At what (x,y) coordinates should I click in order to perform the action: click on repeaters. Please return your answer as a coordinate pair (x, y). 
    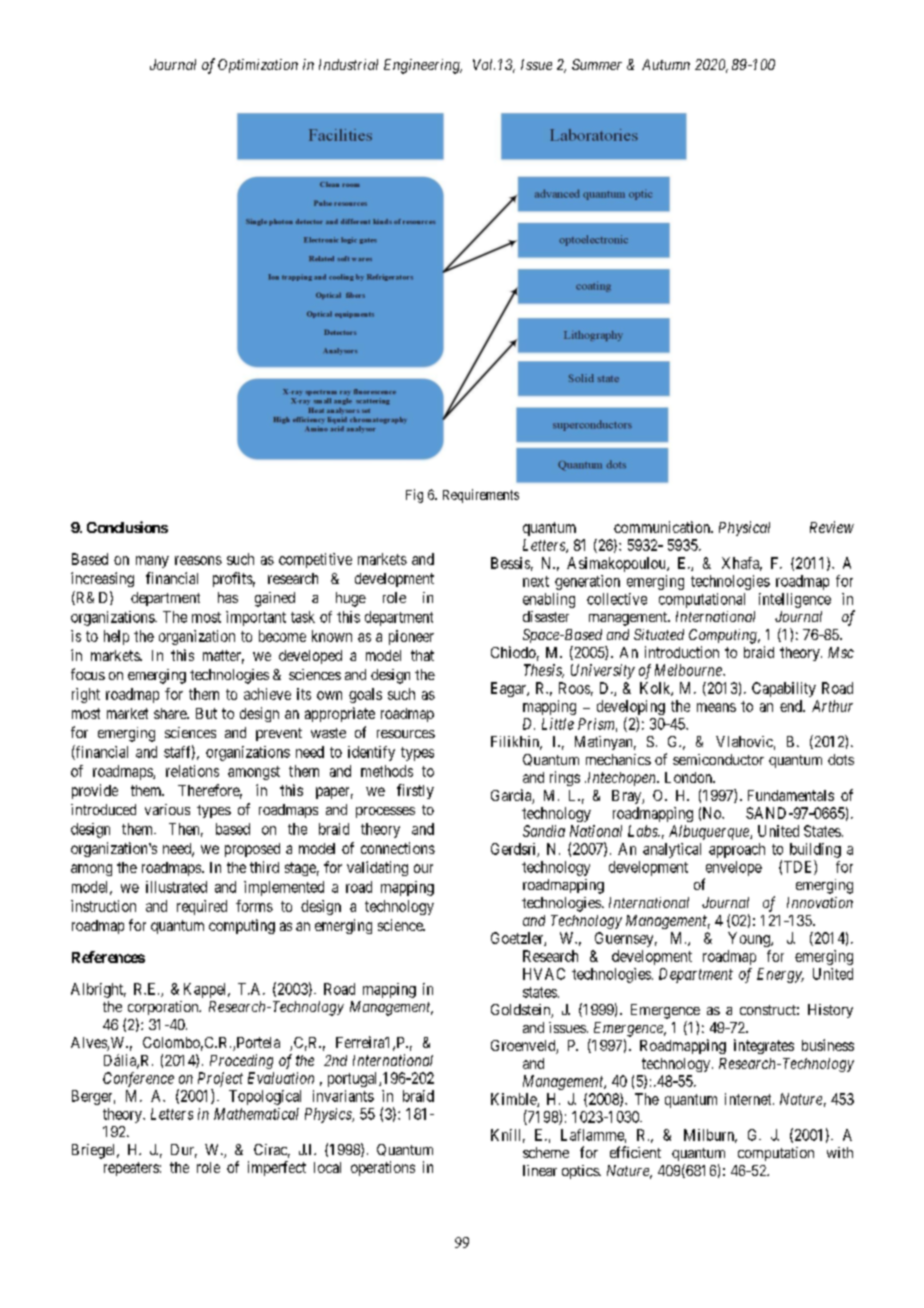
    Looking at the image, I should click on (131, 1169).
